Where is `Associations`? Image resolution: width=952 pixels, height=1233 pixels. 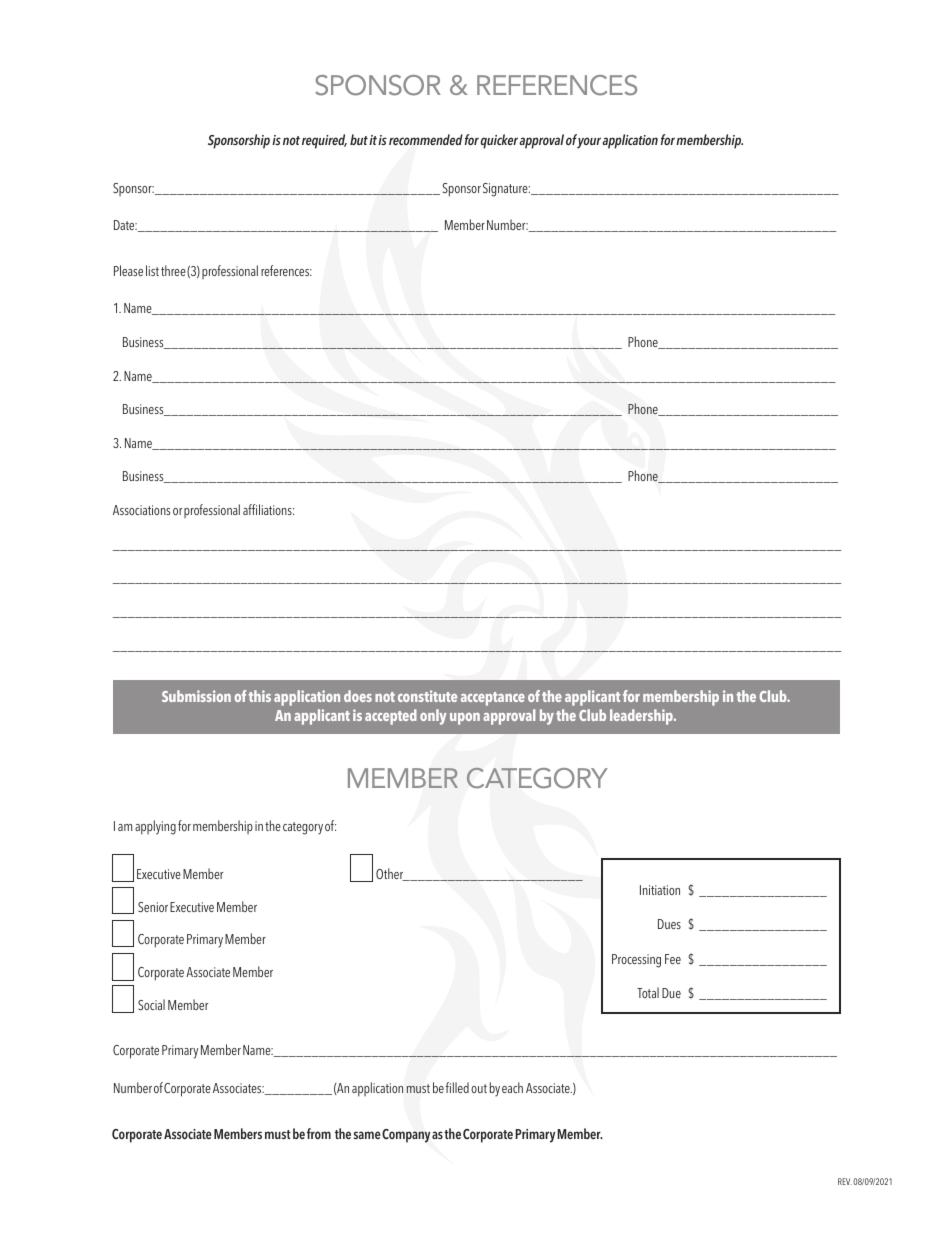
Associations is located at coordinates (141, 510).
